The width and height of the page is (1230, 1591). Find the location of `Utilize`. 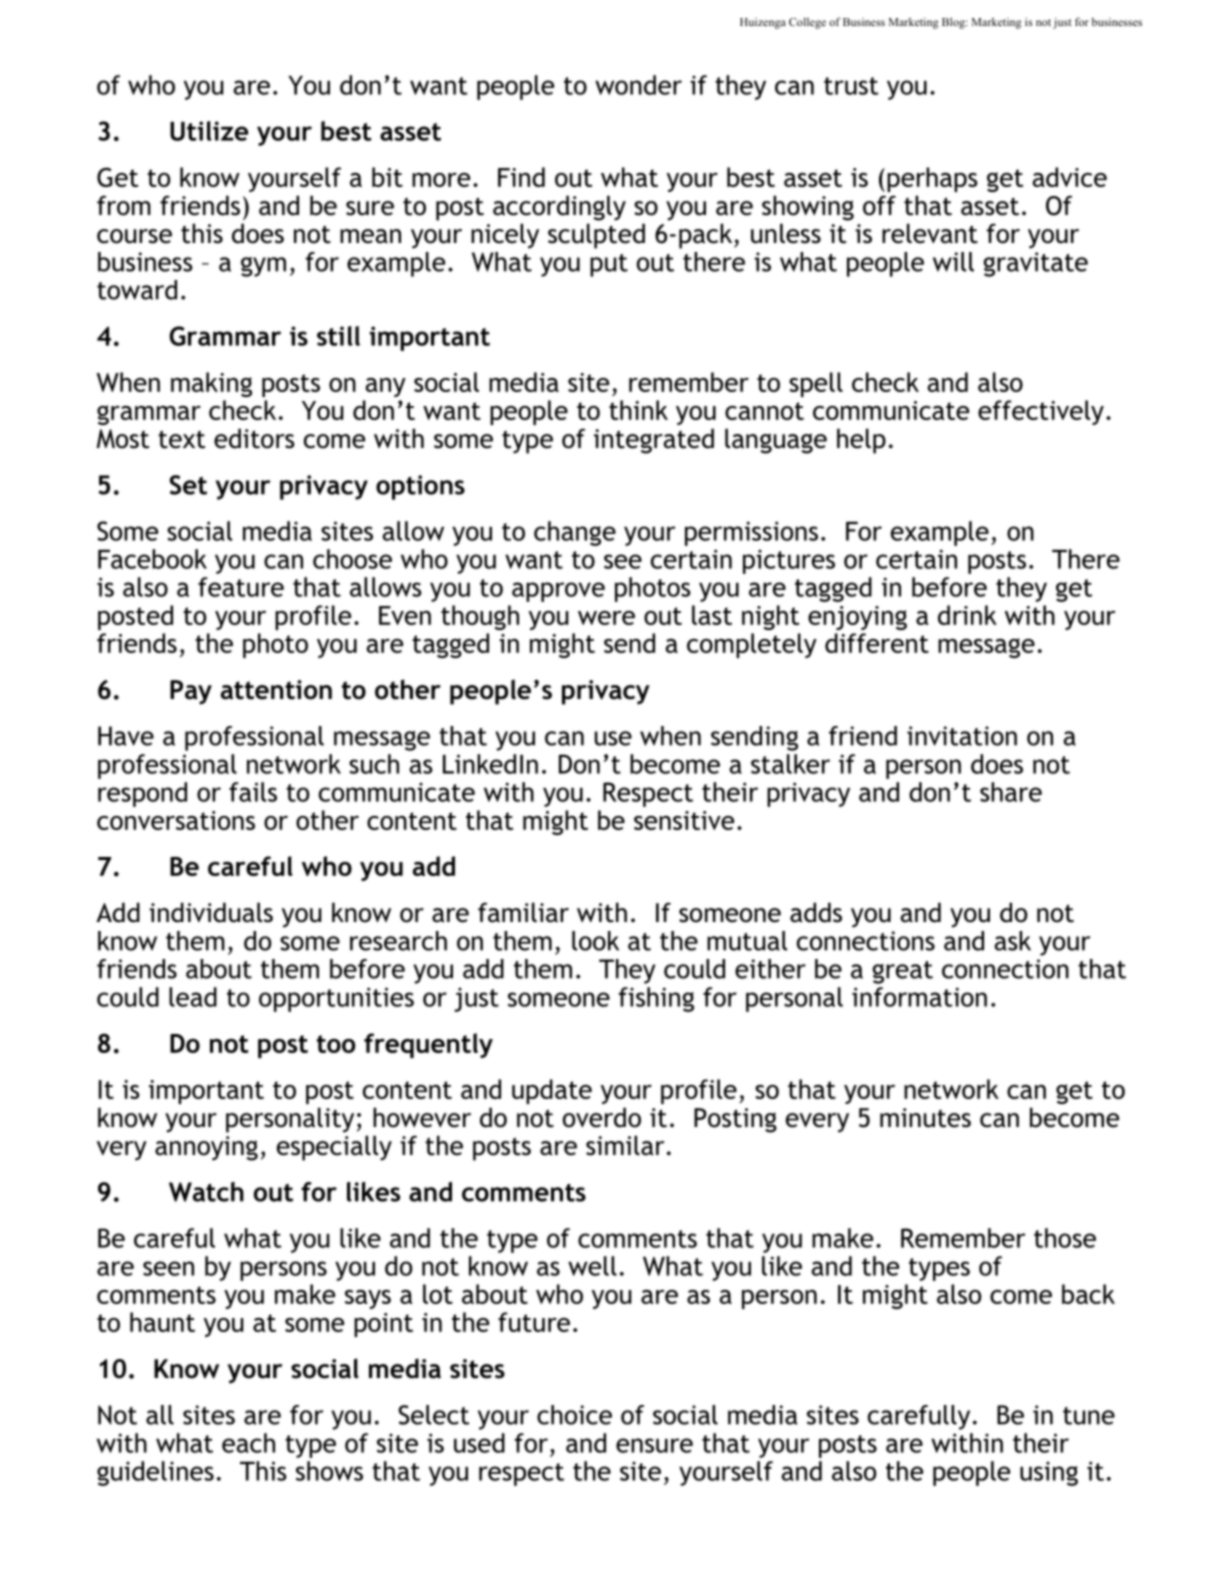

Utilize is located at coordinates (209, 131).
